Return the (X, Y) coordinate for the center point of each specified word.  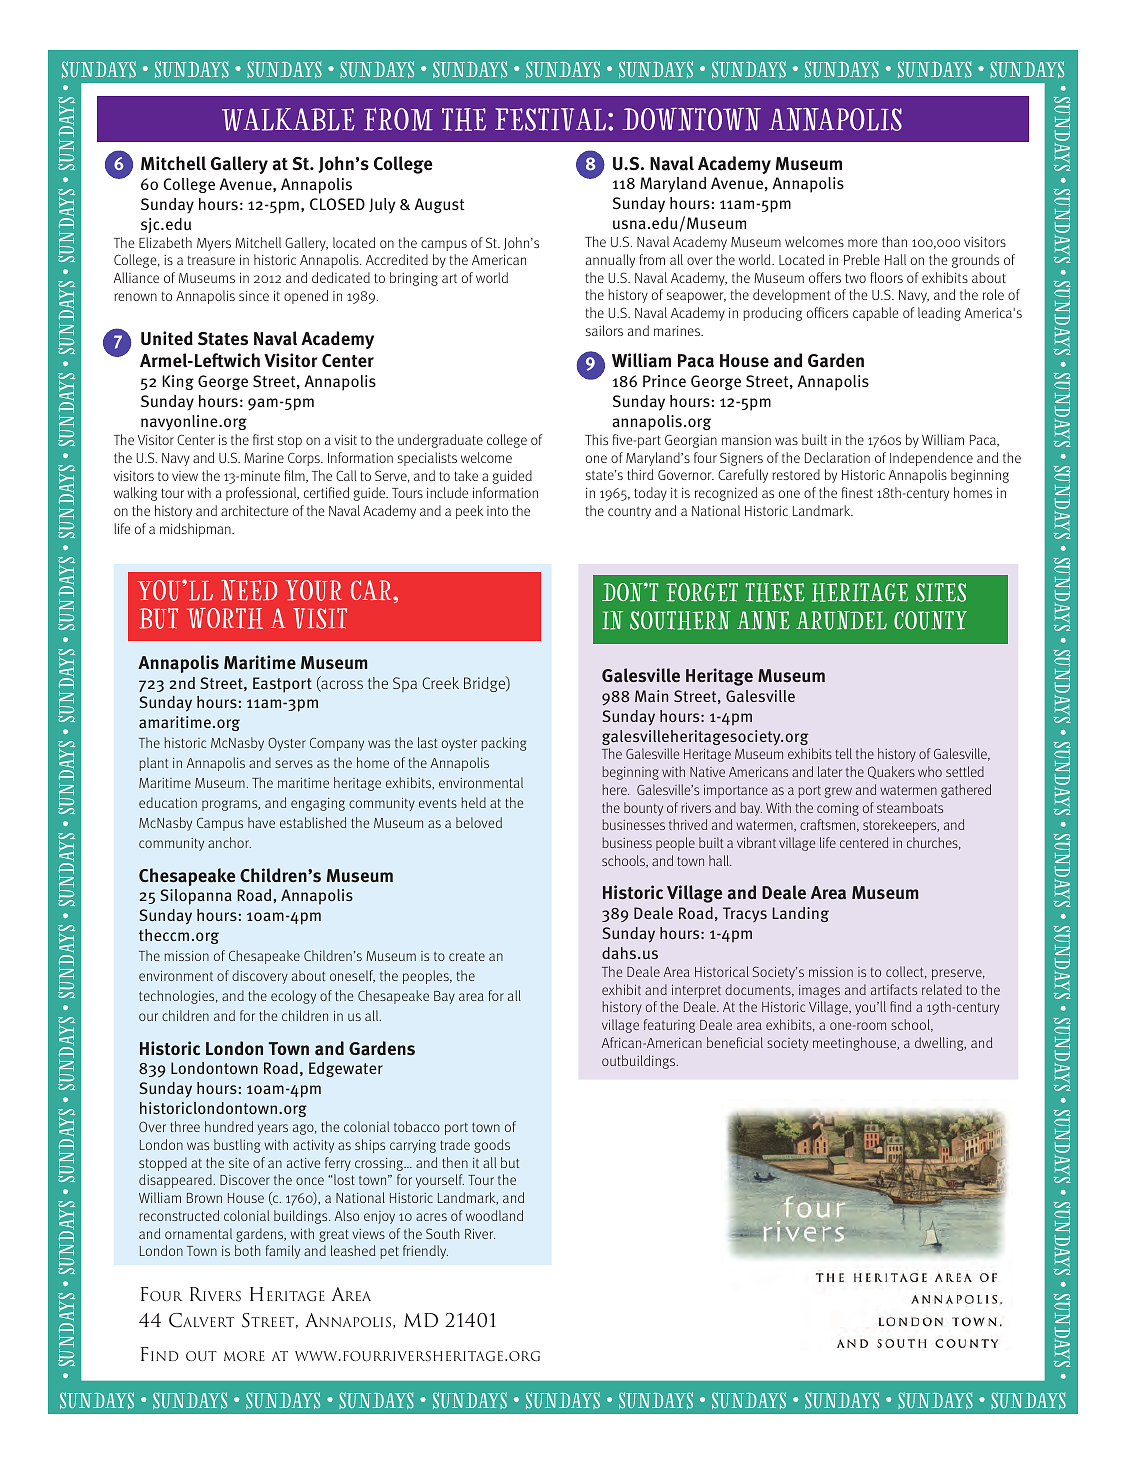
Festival (552, 119)
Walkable (288, 119)
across (341, 686)
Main (651, 696)
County (930, 620)
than (894, 241)
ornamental (198, 1233)
